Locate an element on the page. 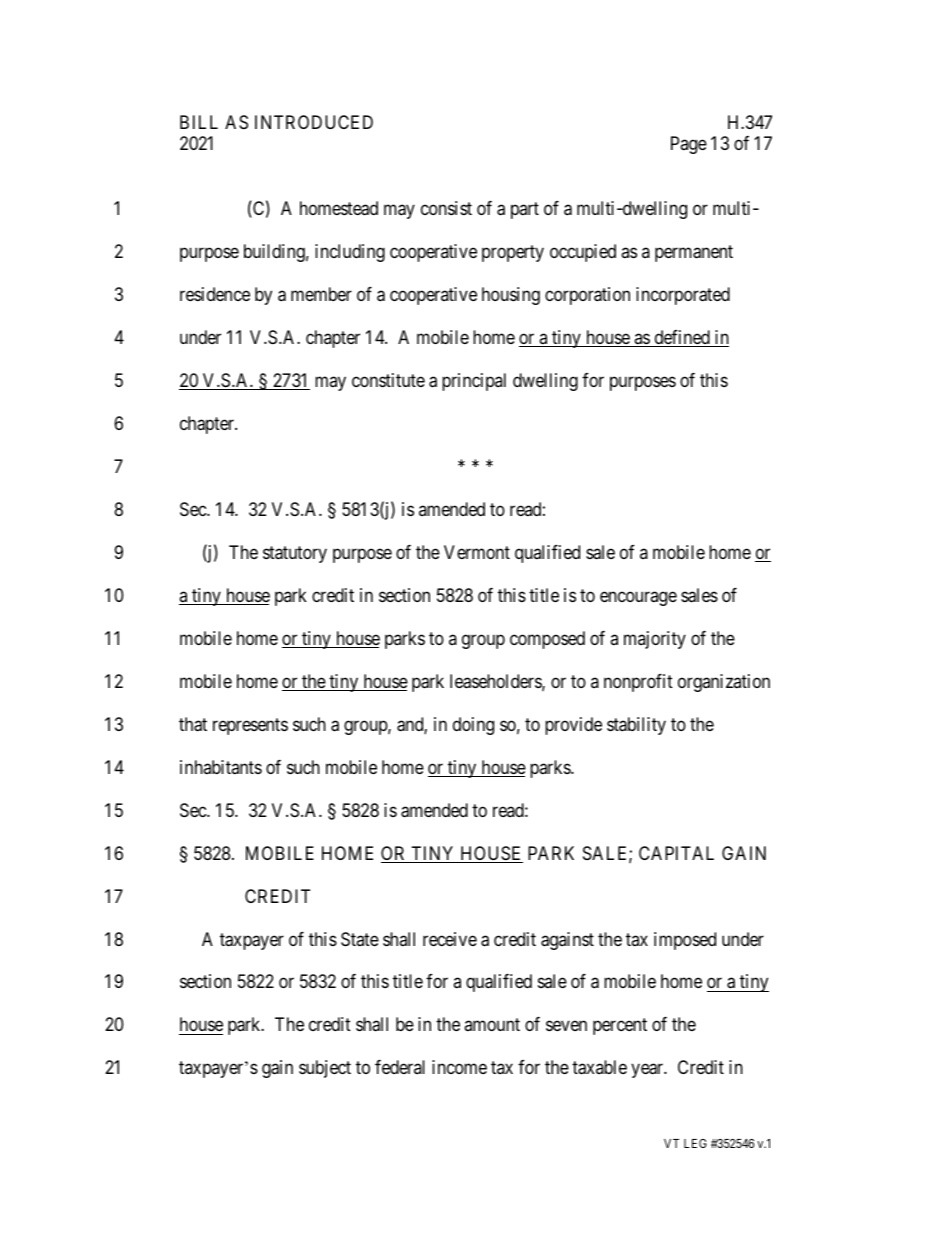 The height and width of the document is (1233, 952). Page is located at coordinates (689, 145).
